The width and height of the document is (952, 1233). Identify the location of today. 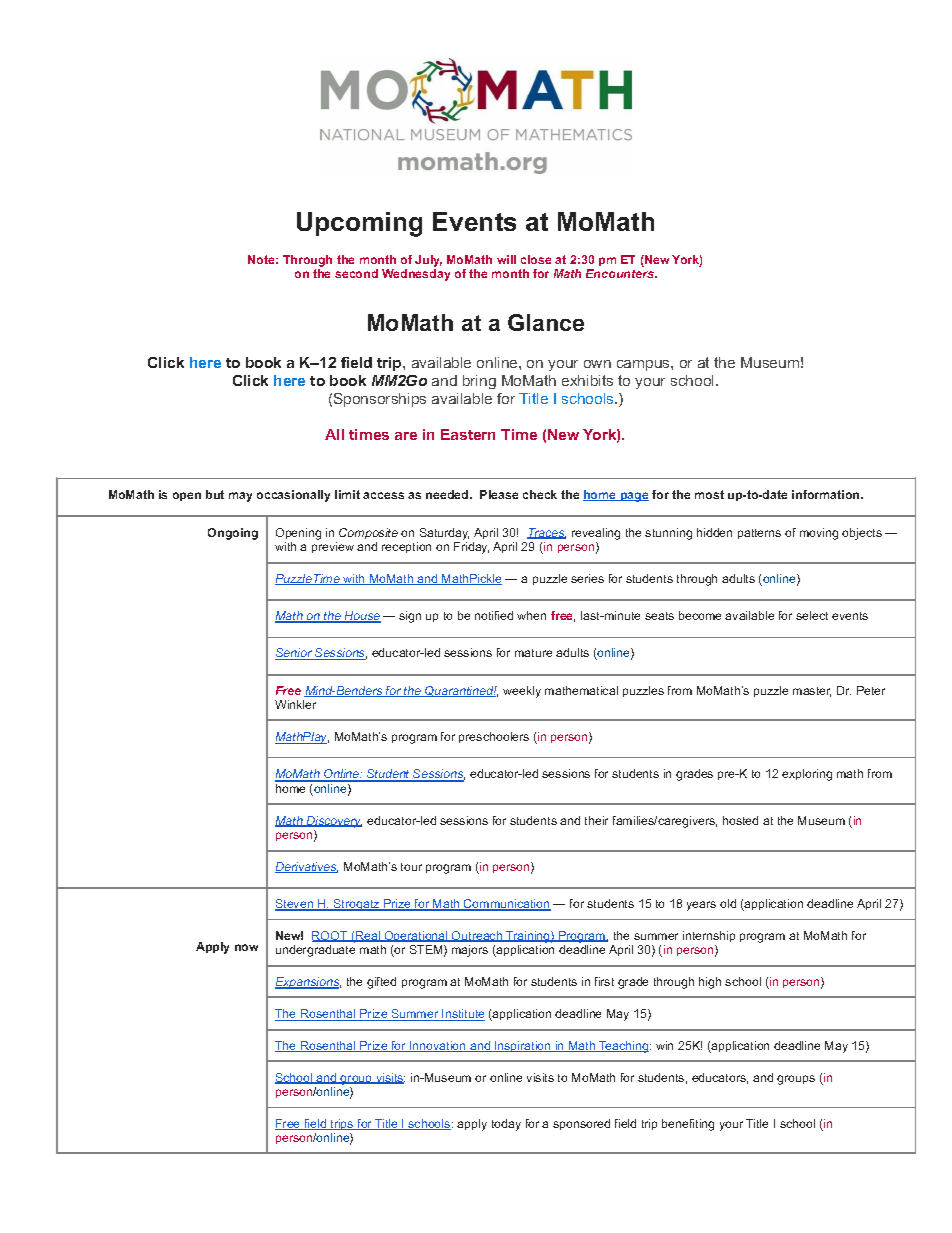
(506, 1125).
